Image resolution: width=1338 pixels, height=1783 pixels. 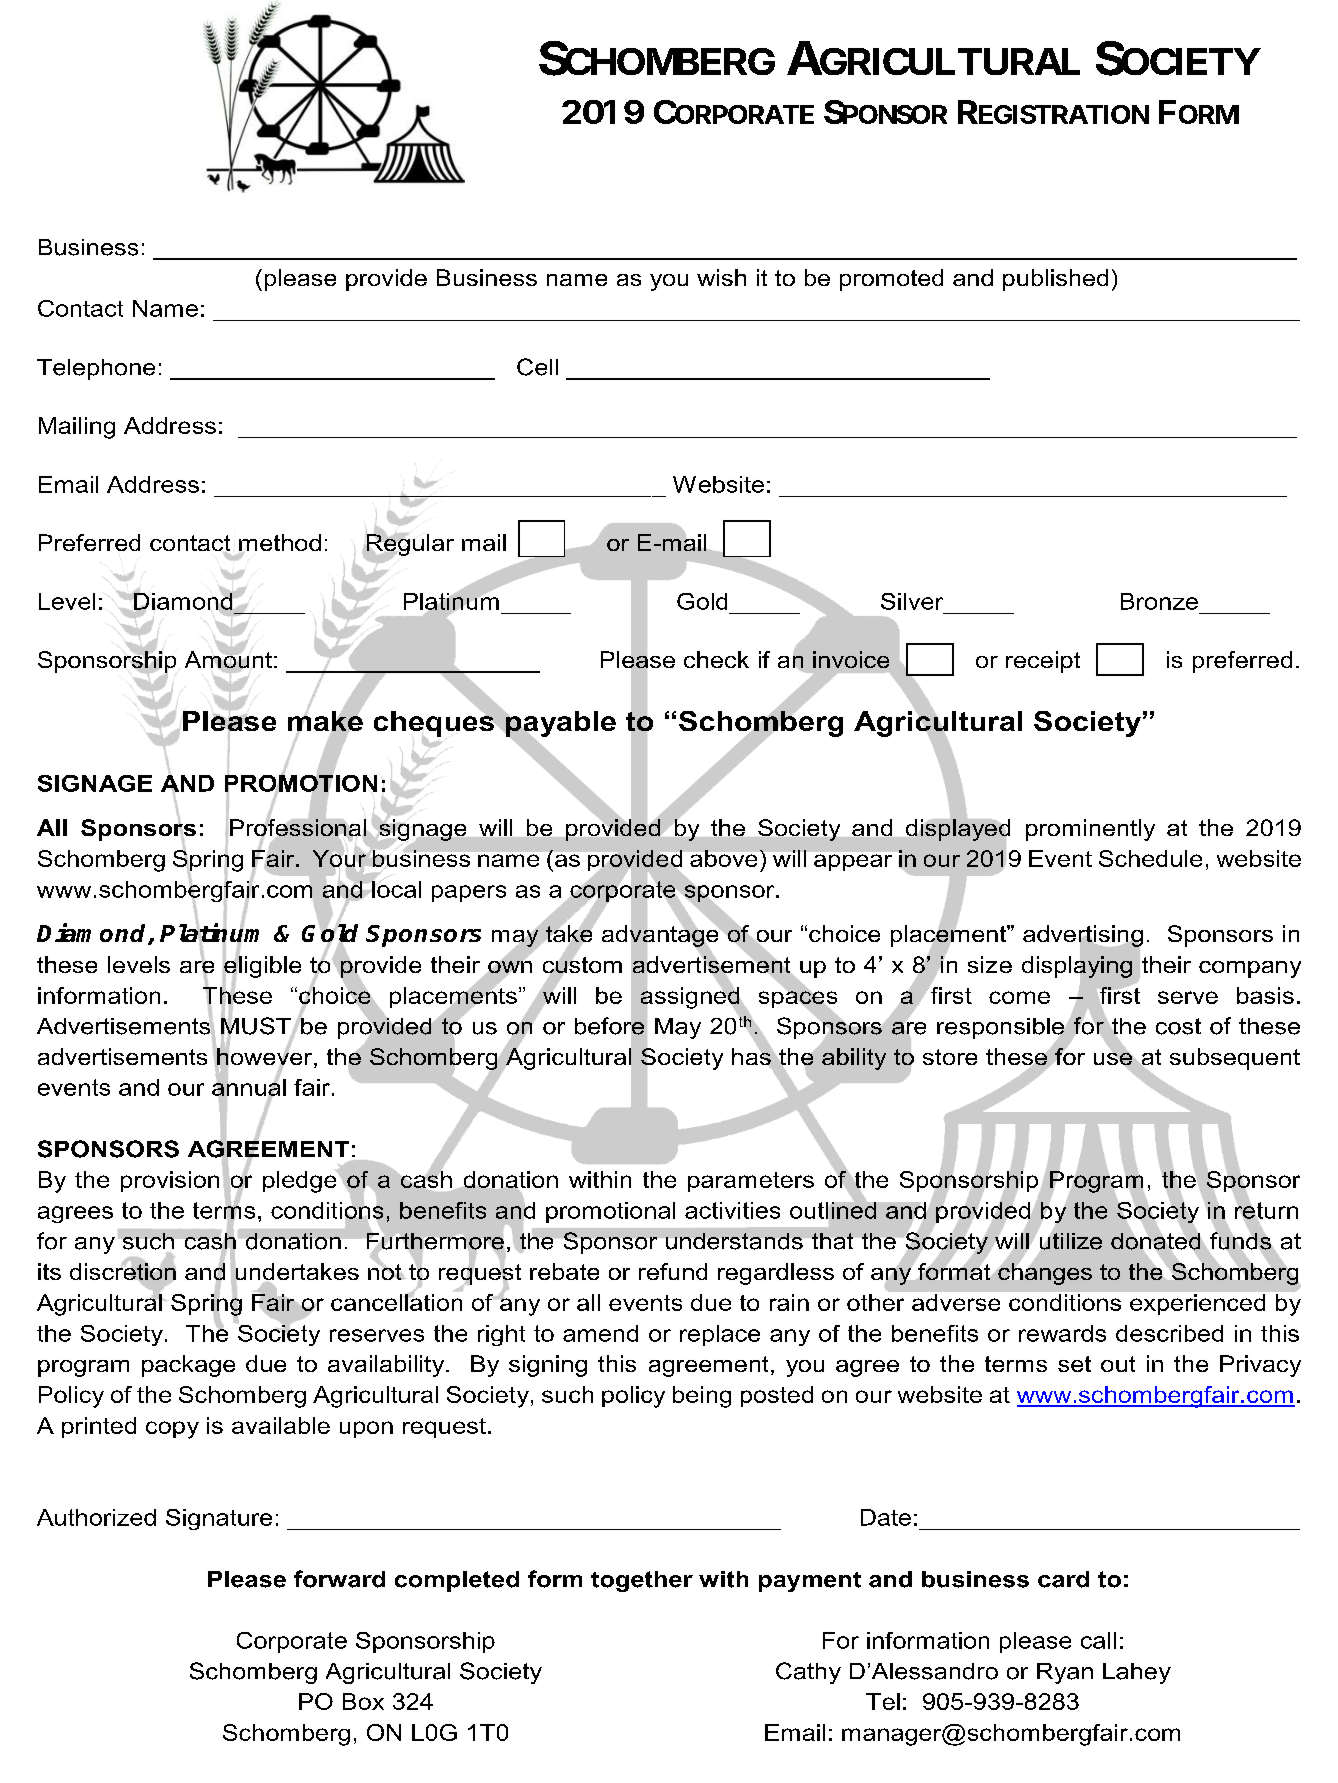 What do you see at coordinates (721, 277) in the screenshot?
I see `wish` at bounding box center [721, 277].
